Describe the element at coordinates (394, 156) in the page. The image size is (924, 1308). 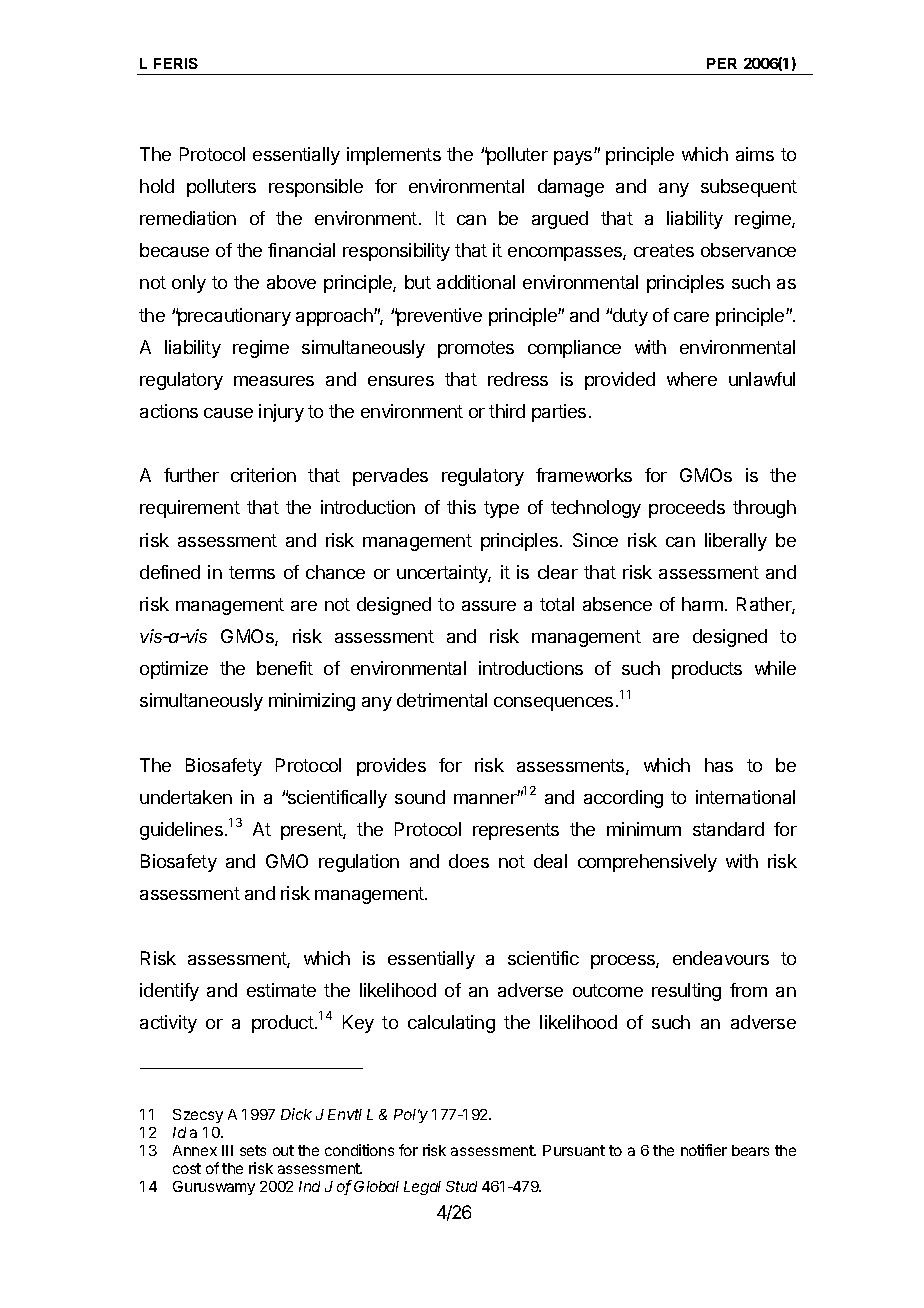
I see `implements` at that location.
